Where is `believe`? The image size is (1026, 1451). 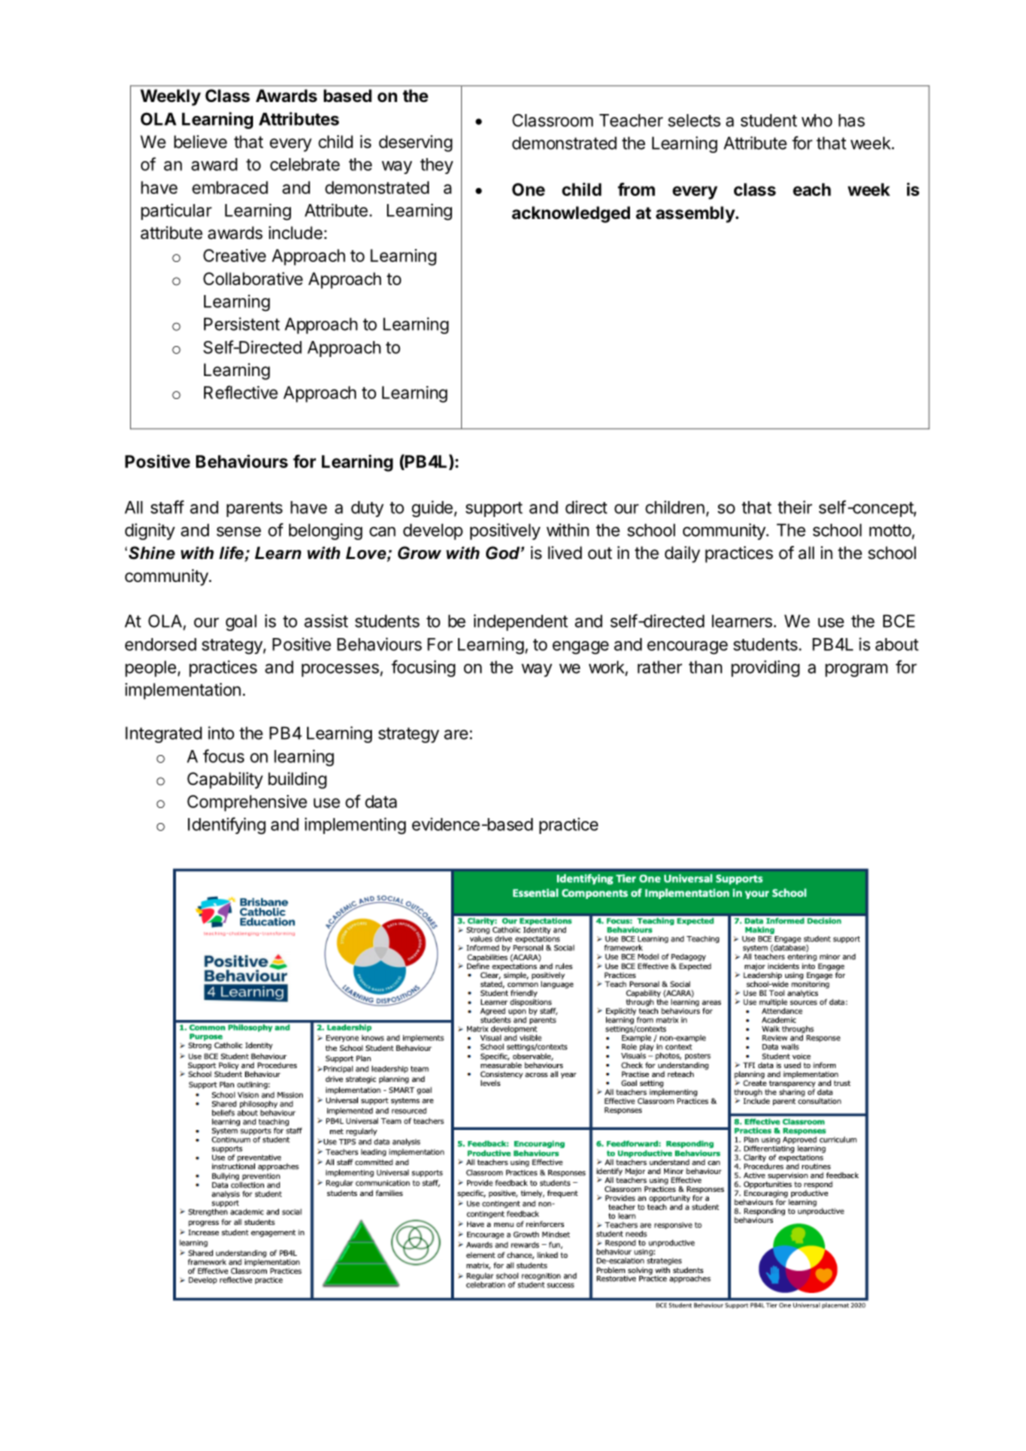
believe is located at coordinates (200, 141).
